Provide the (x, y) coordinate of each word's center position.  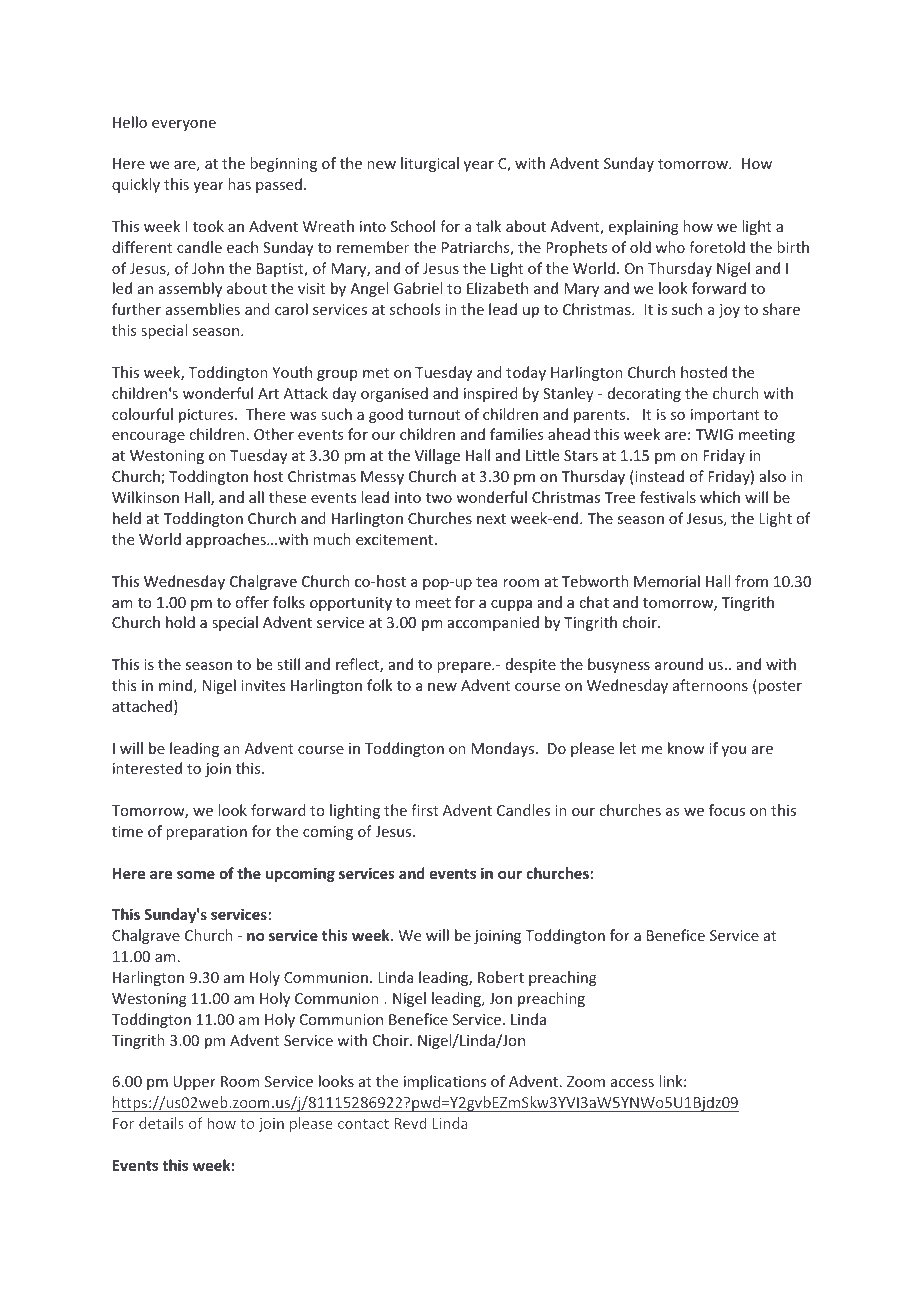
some (196, 875)
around (679, 664)
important (725, 416)
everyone (184, 125)
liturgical (430, 164)
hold (180, 622)
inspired (491, 394)
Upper (194, 1083)
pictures (207, 416)
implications (445, 1082)
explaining (644, 227)
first (425, 810)
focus (727, 810)
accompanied (493, 623)
